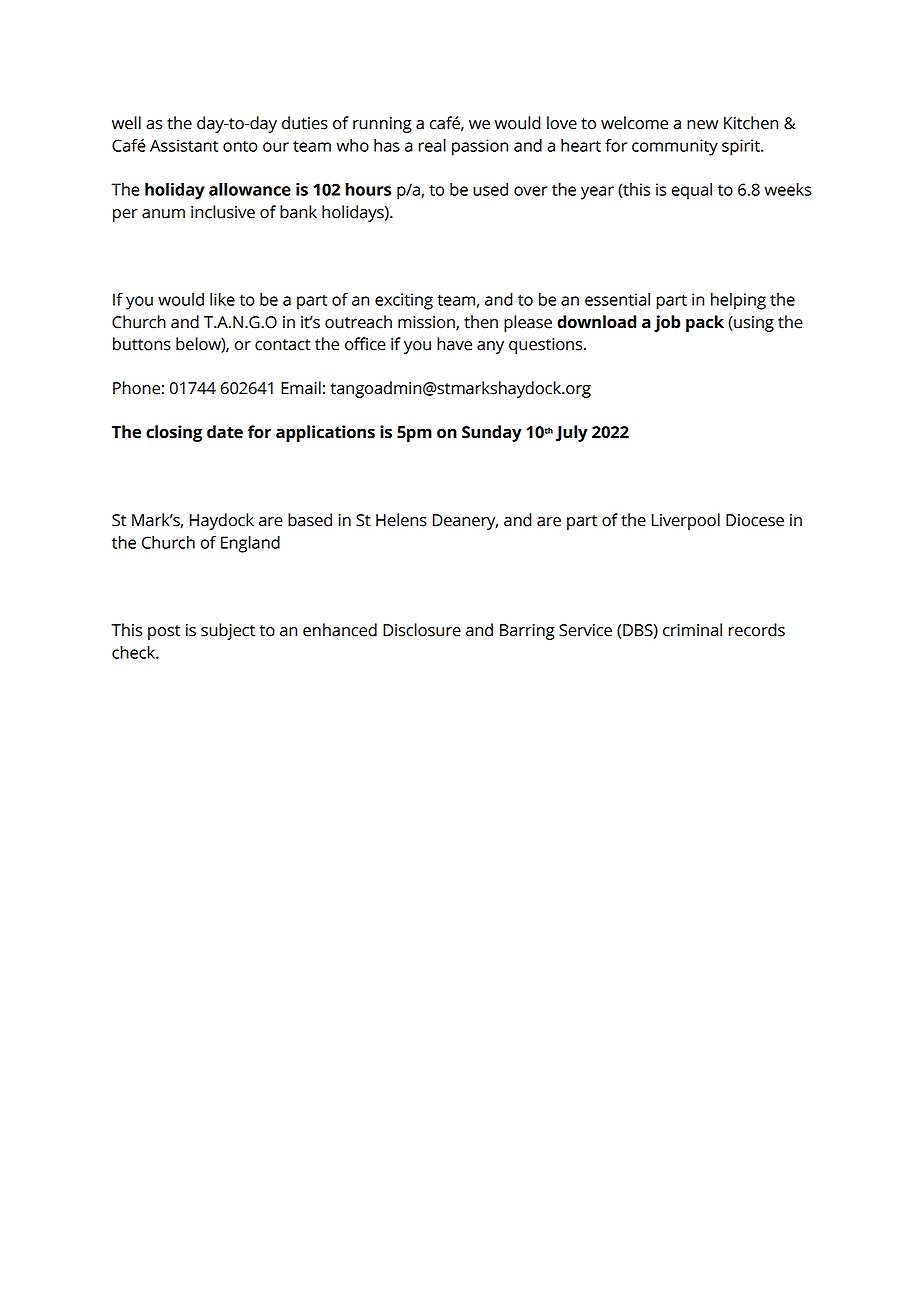  Describe the element at coordinates (692, 630) in the page. I see `criminal` at that location.
